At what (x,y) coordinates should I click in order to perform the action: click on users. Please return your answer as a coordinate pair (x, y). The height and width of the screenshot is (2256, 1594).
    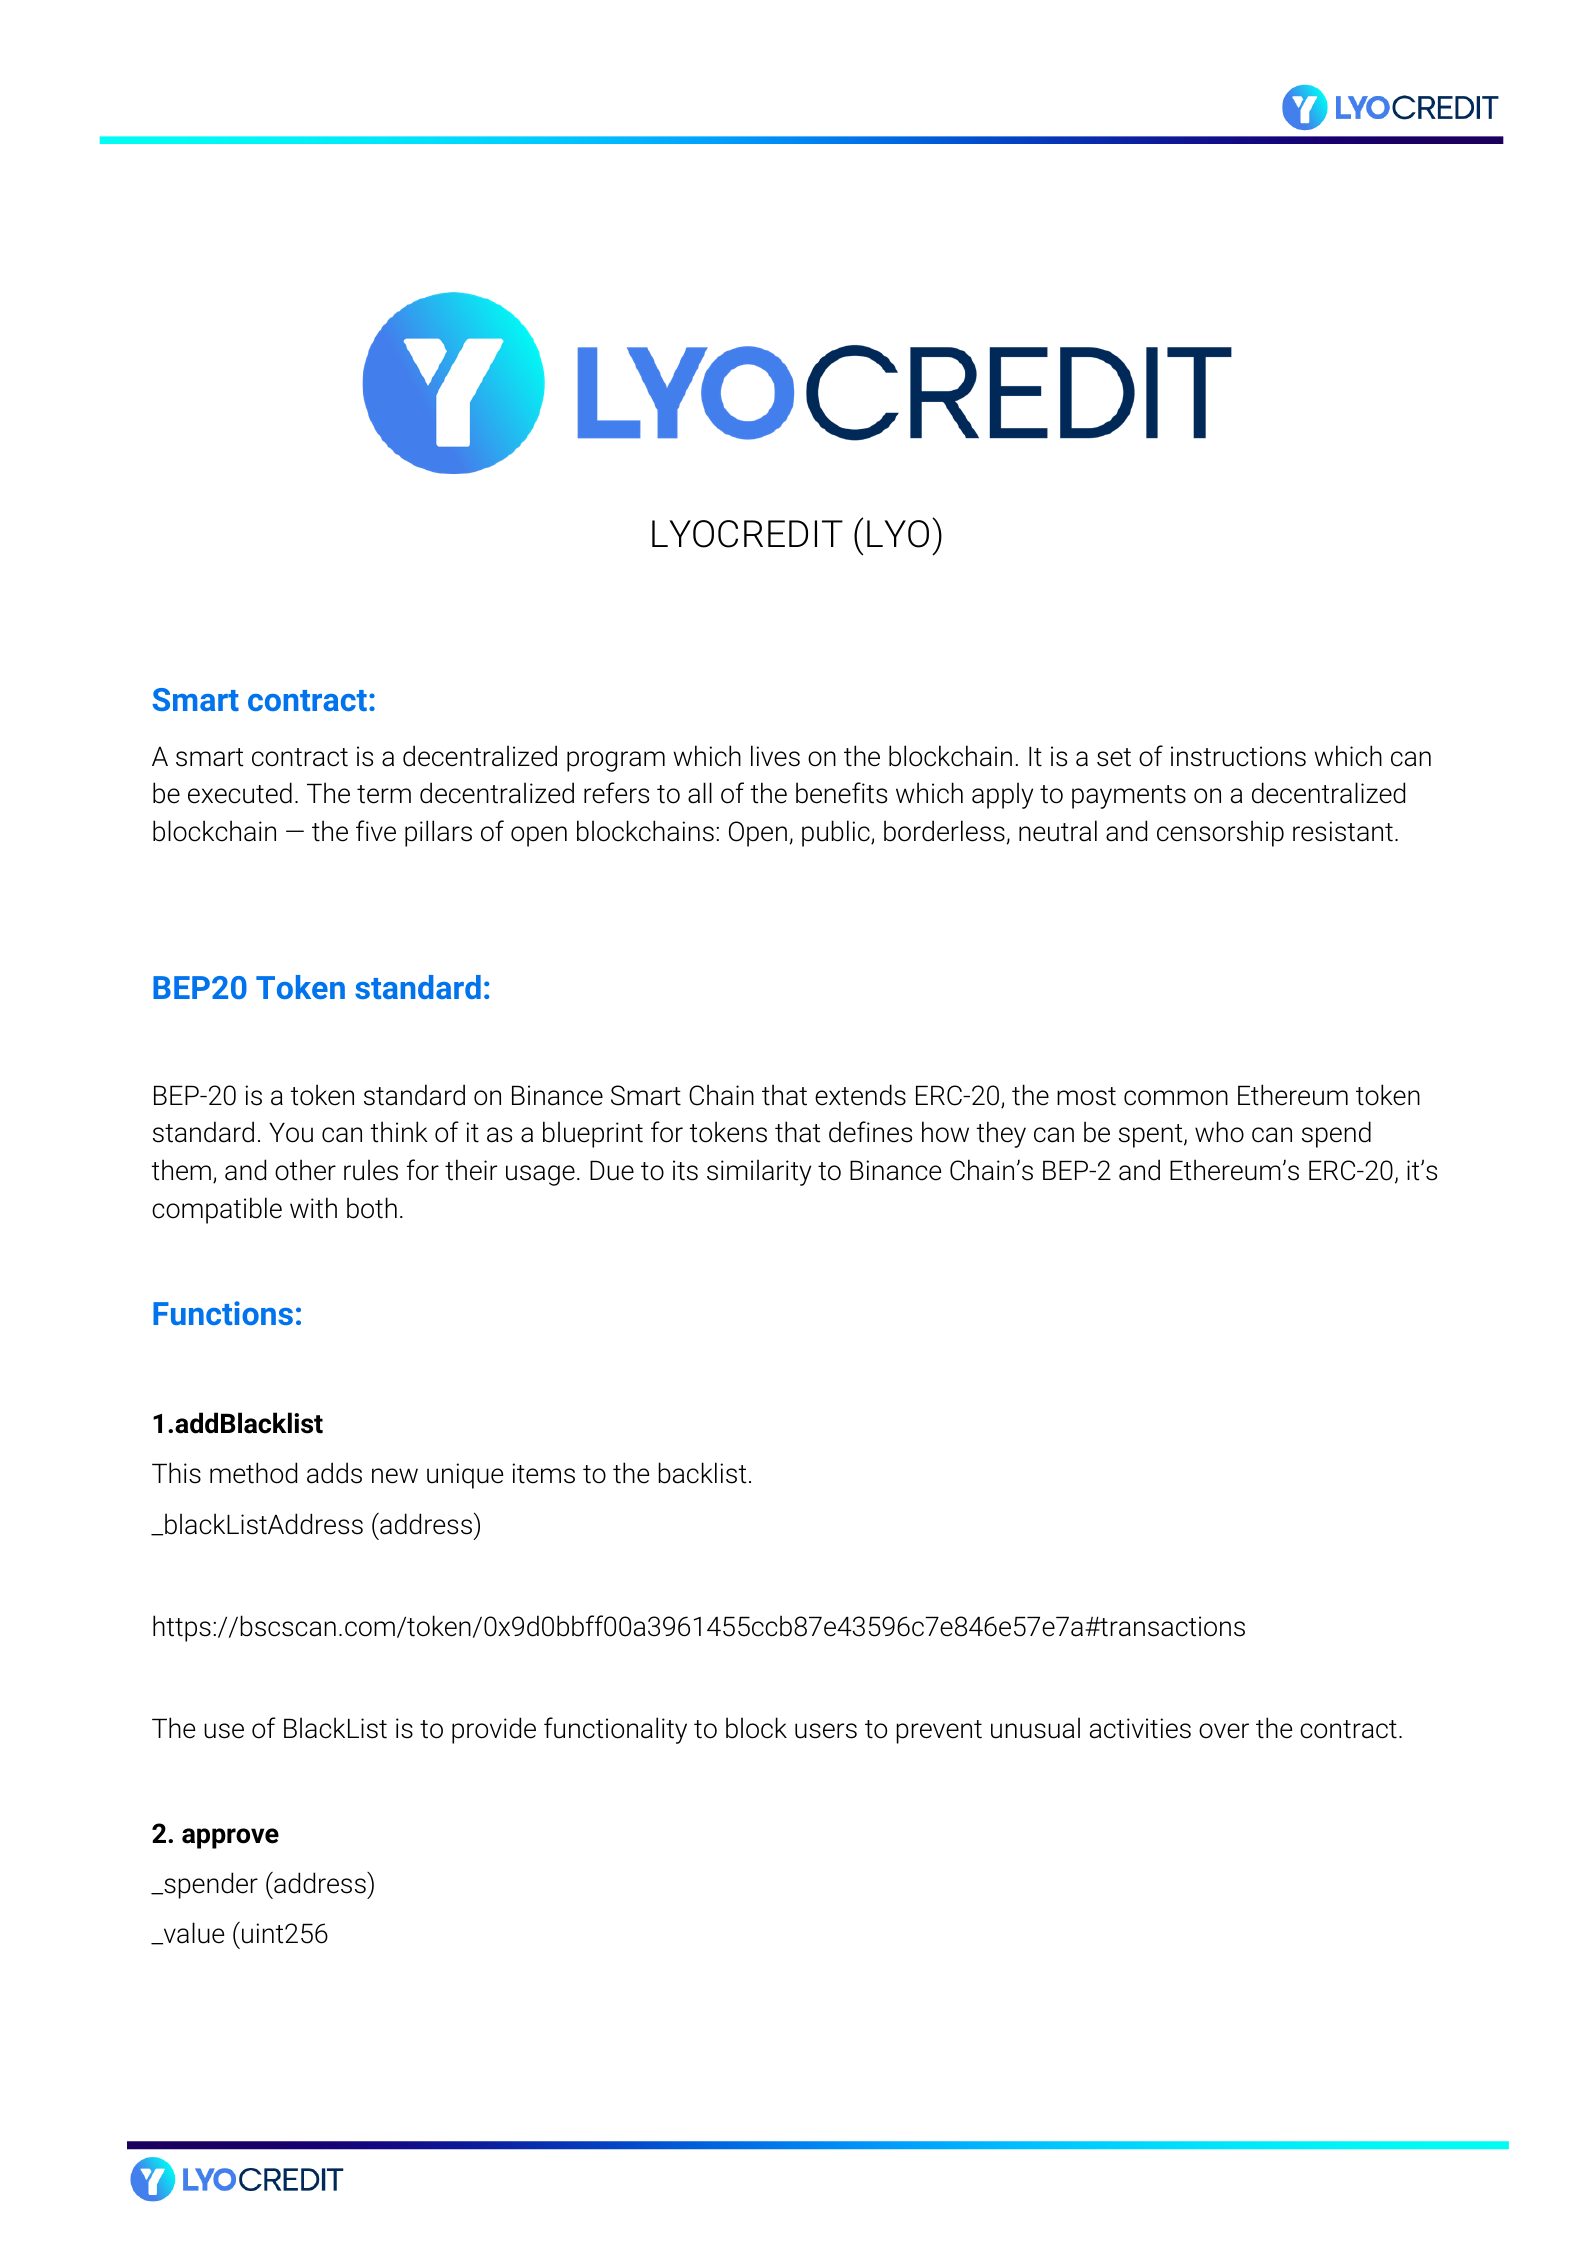
    Looking at the image, I should click on (826, 1731).
